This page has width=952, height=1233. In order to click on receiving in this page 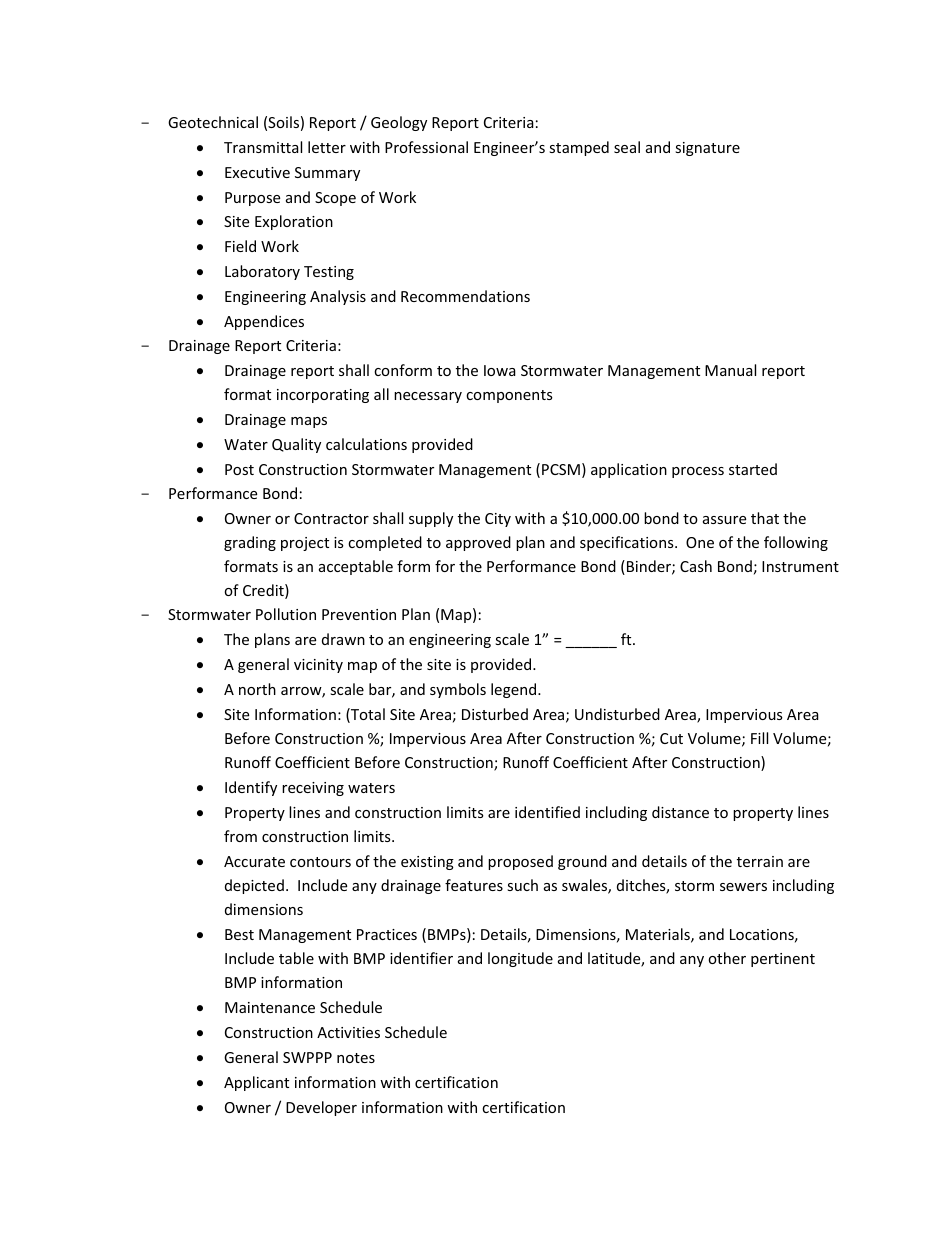, I will do `click(313, 789)`.
